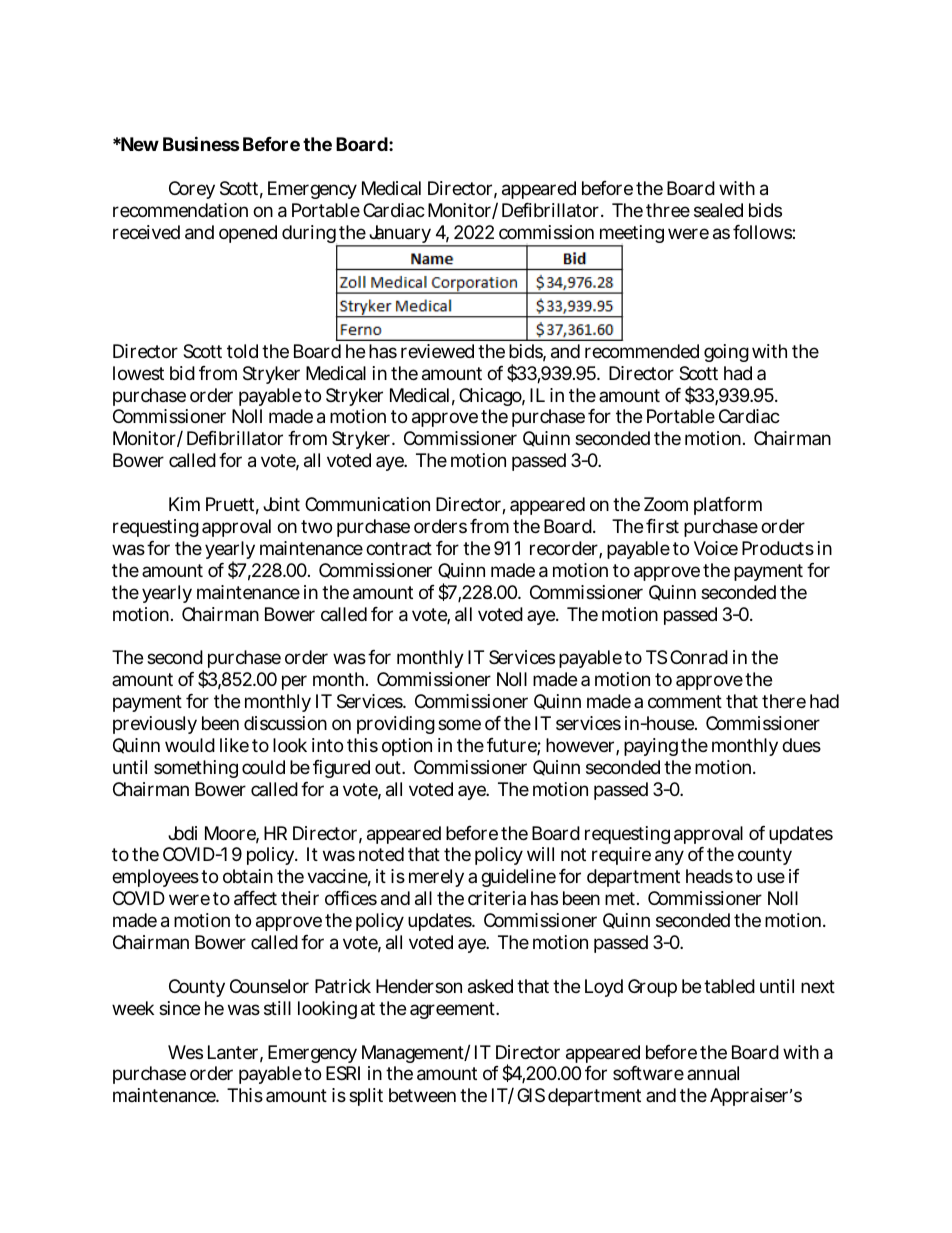 Image resolution: width=952 pixels, height=1233 pixels. What do you see at coordinates (184, 504) in the screenshot?
I see `Kim` at bounding box center [184, 504].
